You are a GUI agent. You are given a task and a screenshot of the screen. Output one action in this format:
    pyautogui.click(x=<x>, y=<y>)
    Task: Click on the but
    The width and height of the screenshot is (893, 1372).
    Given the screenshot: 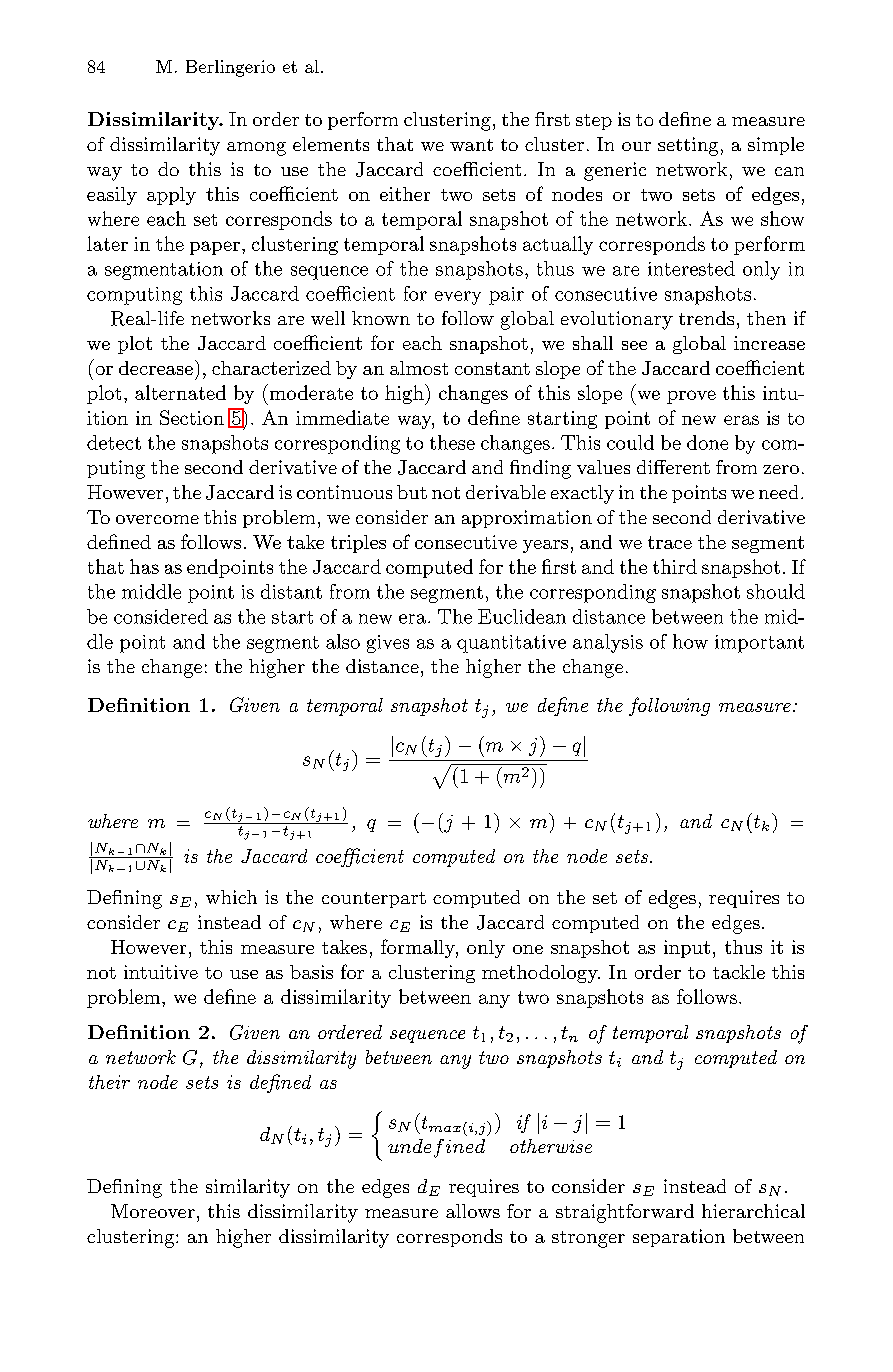 What is the action you would take?
    pyautogui.click(x=412, y=492)
